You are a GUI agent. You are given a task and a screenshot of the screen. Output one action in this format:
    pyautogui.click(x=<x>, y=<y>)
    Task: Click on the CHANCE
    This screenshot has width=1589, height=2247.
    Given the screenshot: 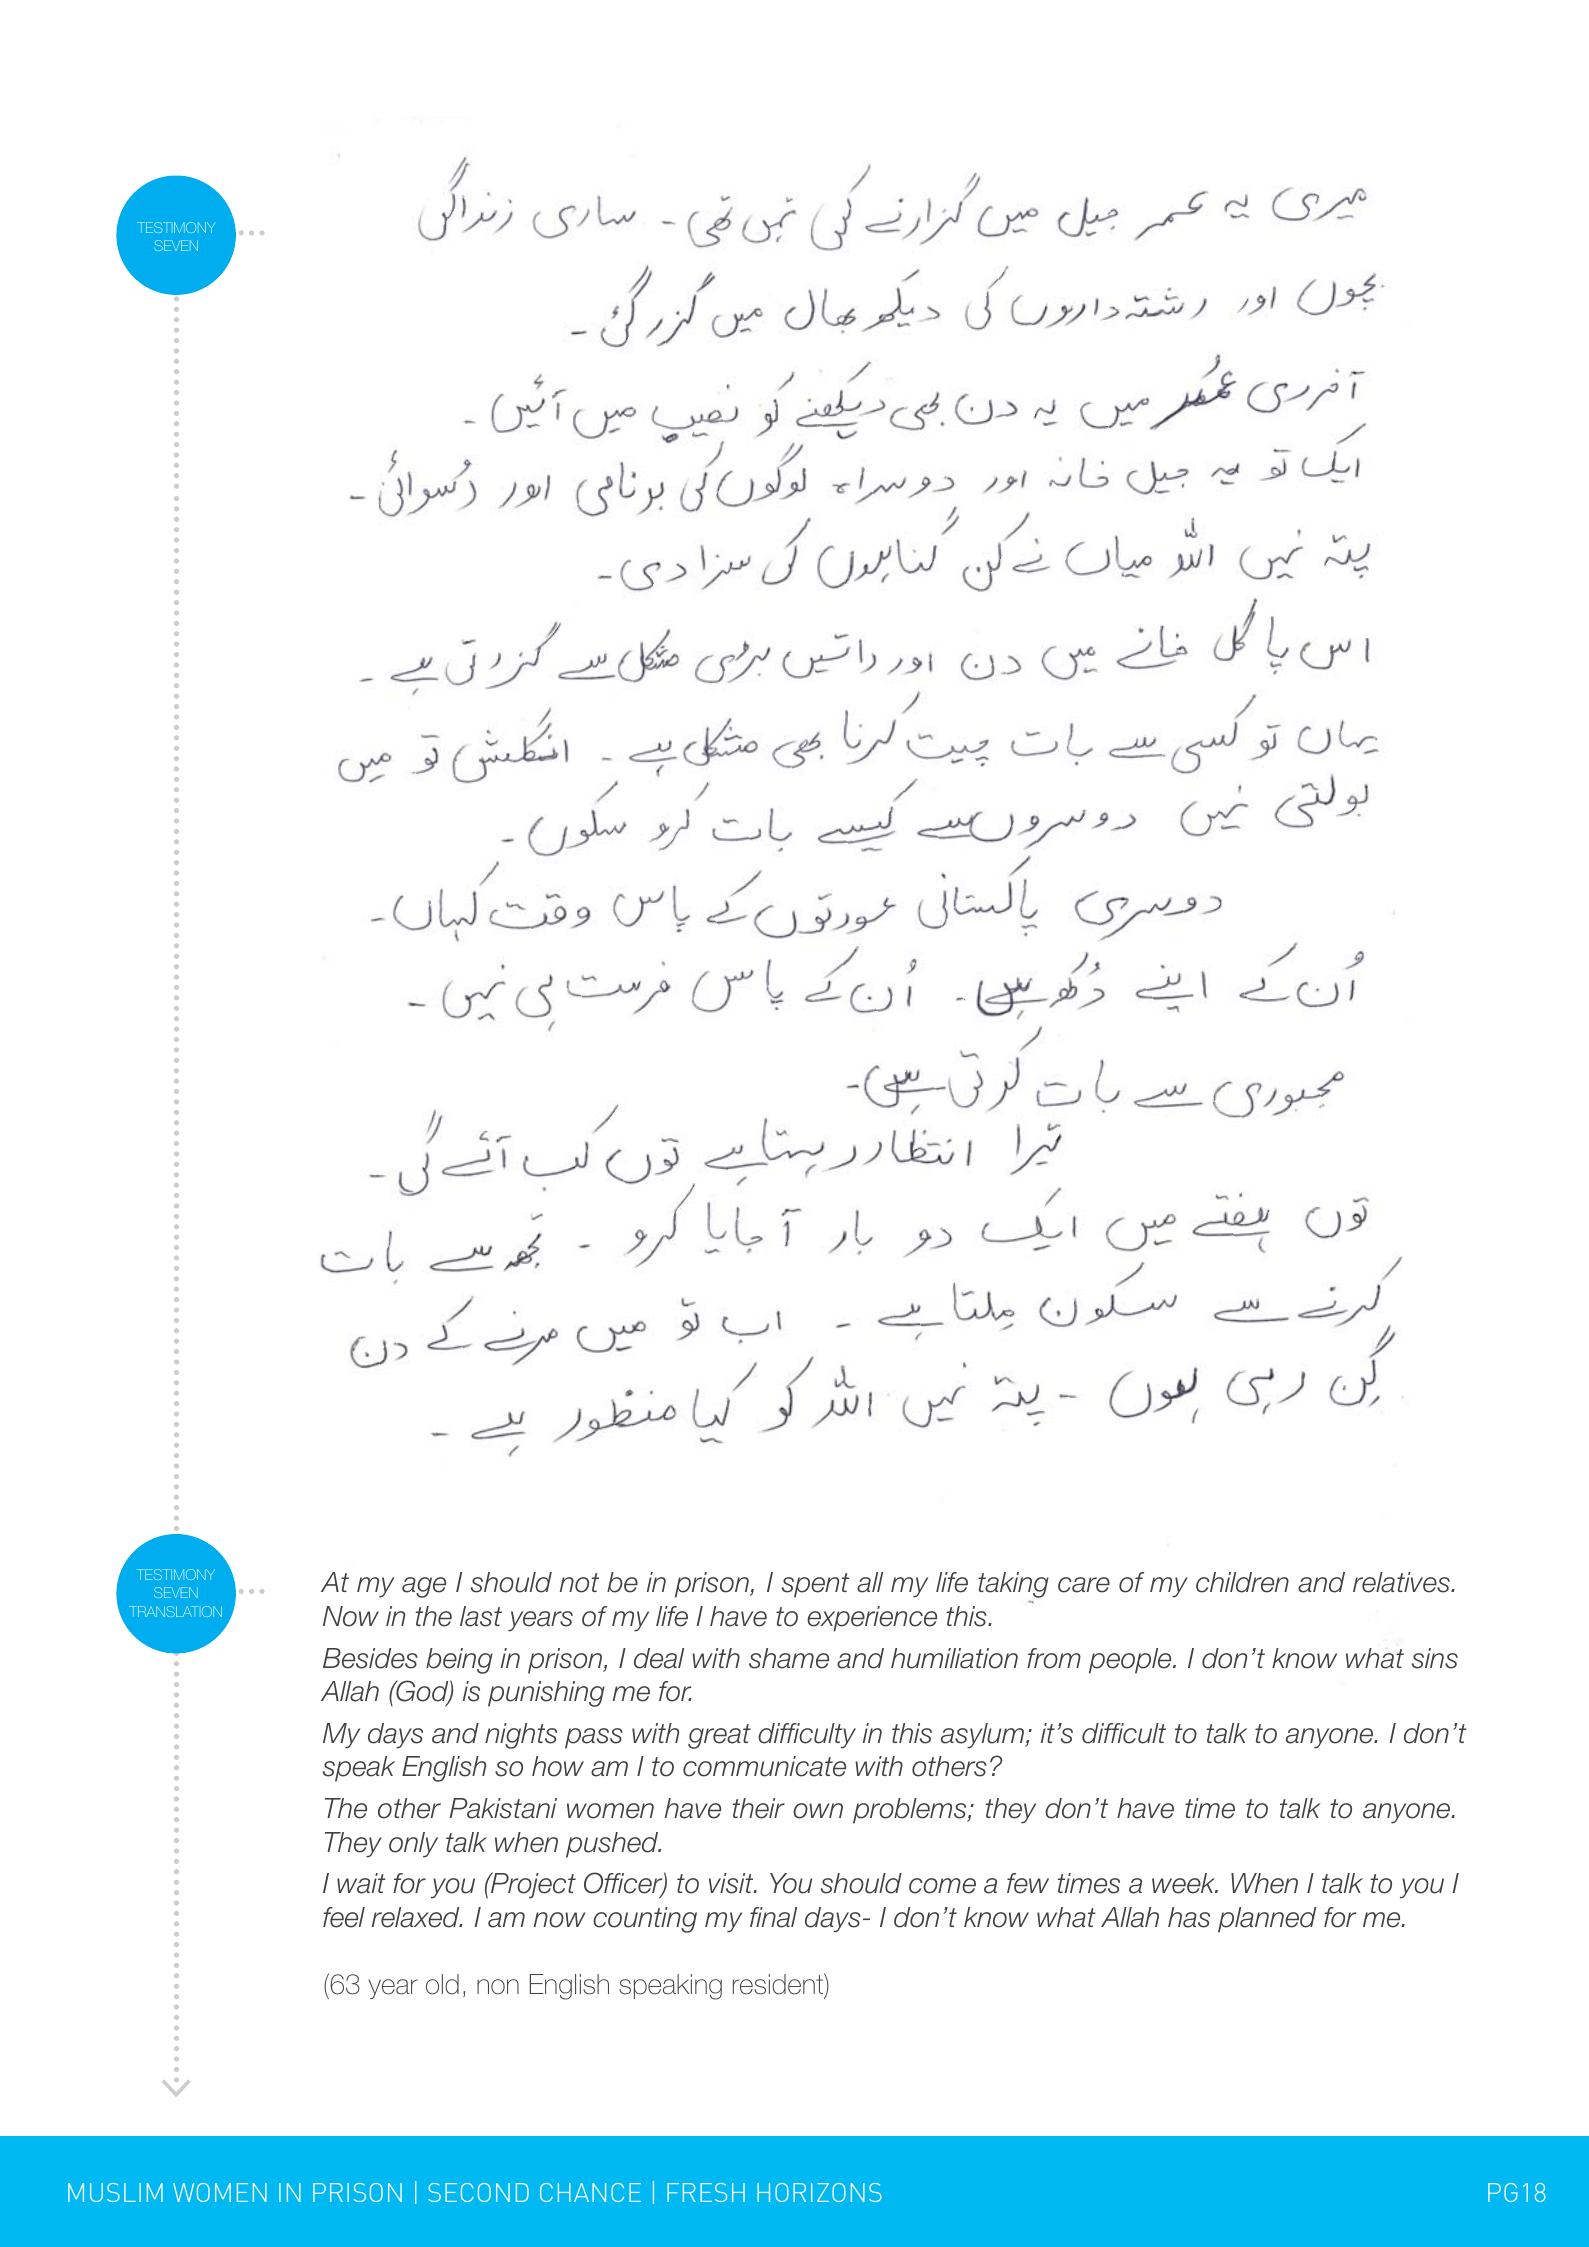 What is the action you would take?
    pyautogui.click(x=590, y=2192)
